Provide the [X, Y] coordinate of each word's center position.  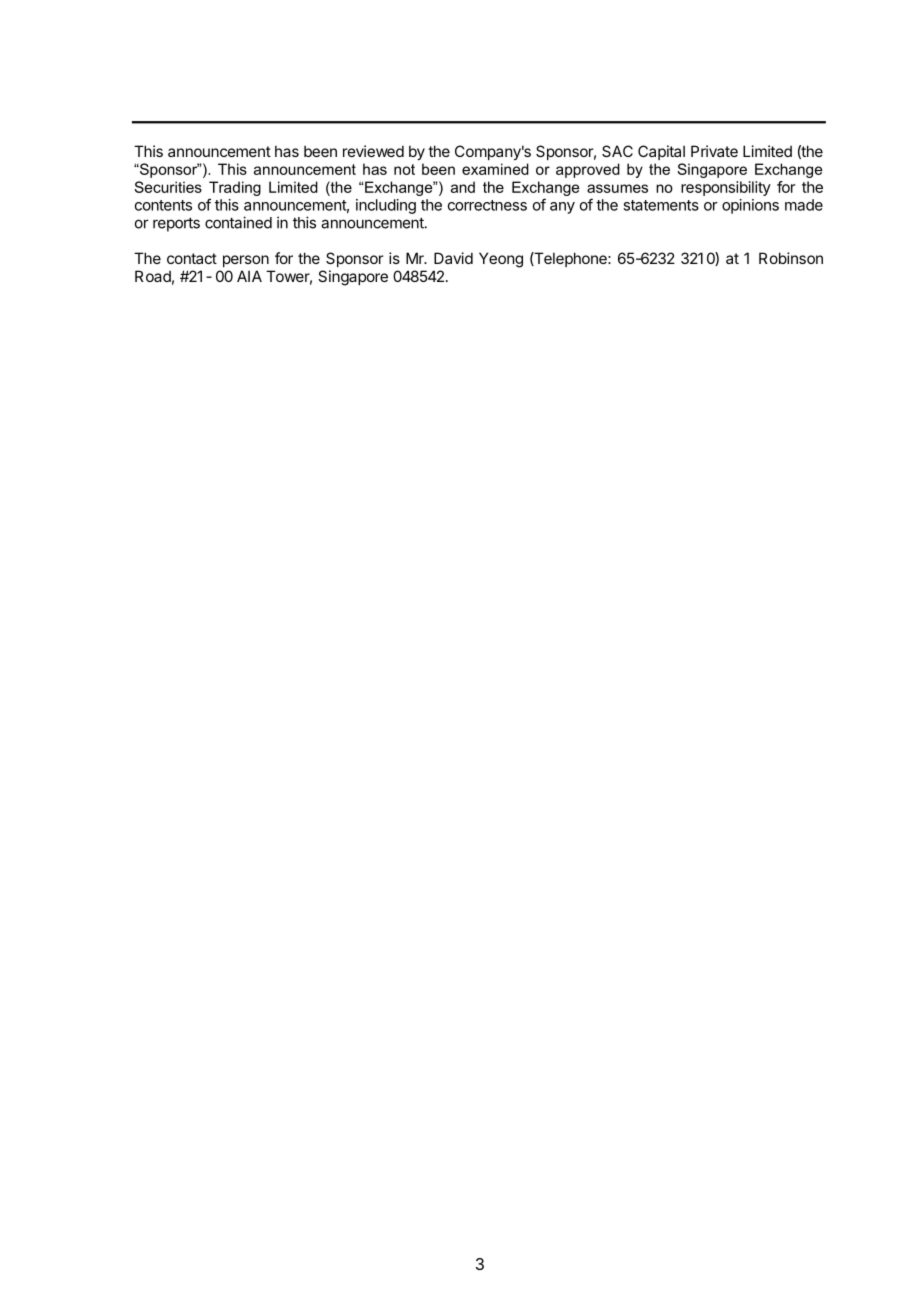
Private [714, 151]
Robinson [791, 258]
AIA [249, 276]
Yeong [501, 260]
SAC [617, 151]
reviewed [373, 151]
